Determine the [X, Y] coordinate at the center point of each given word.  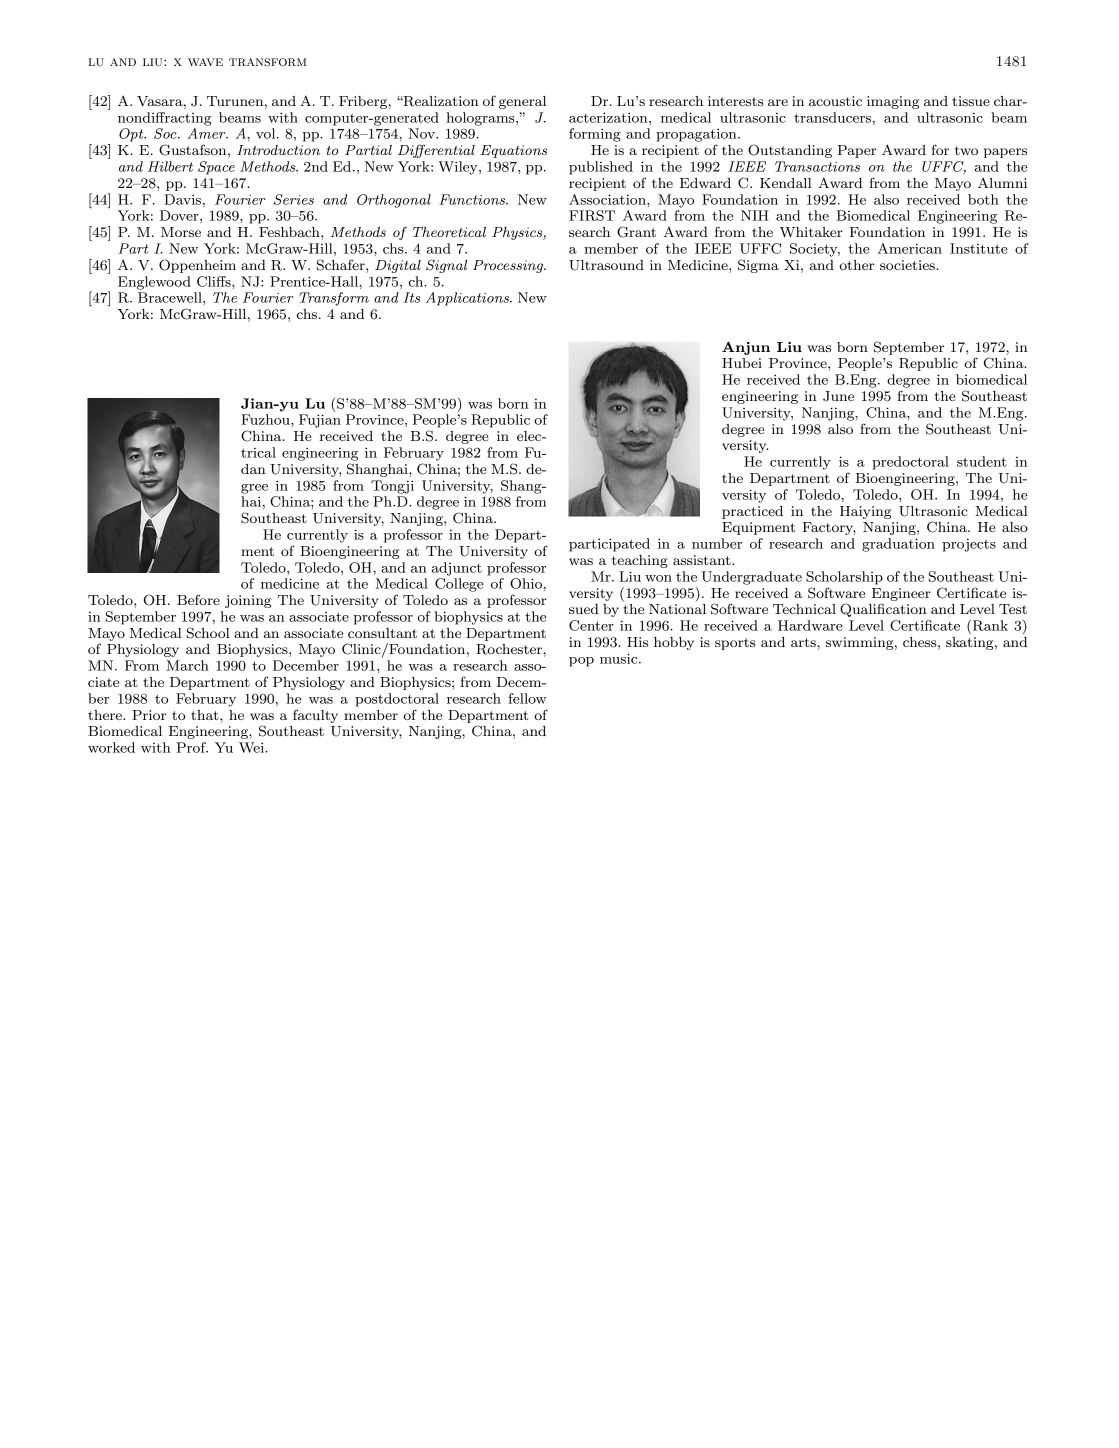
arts [804, 642]
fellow [527, 698]
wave [205, 62]
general [522, 102]
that [206, 715]
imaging [893, 102]
